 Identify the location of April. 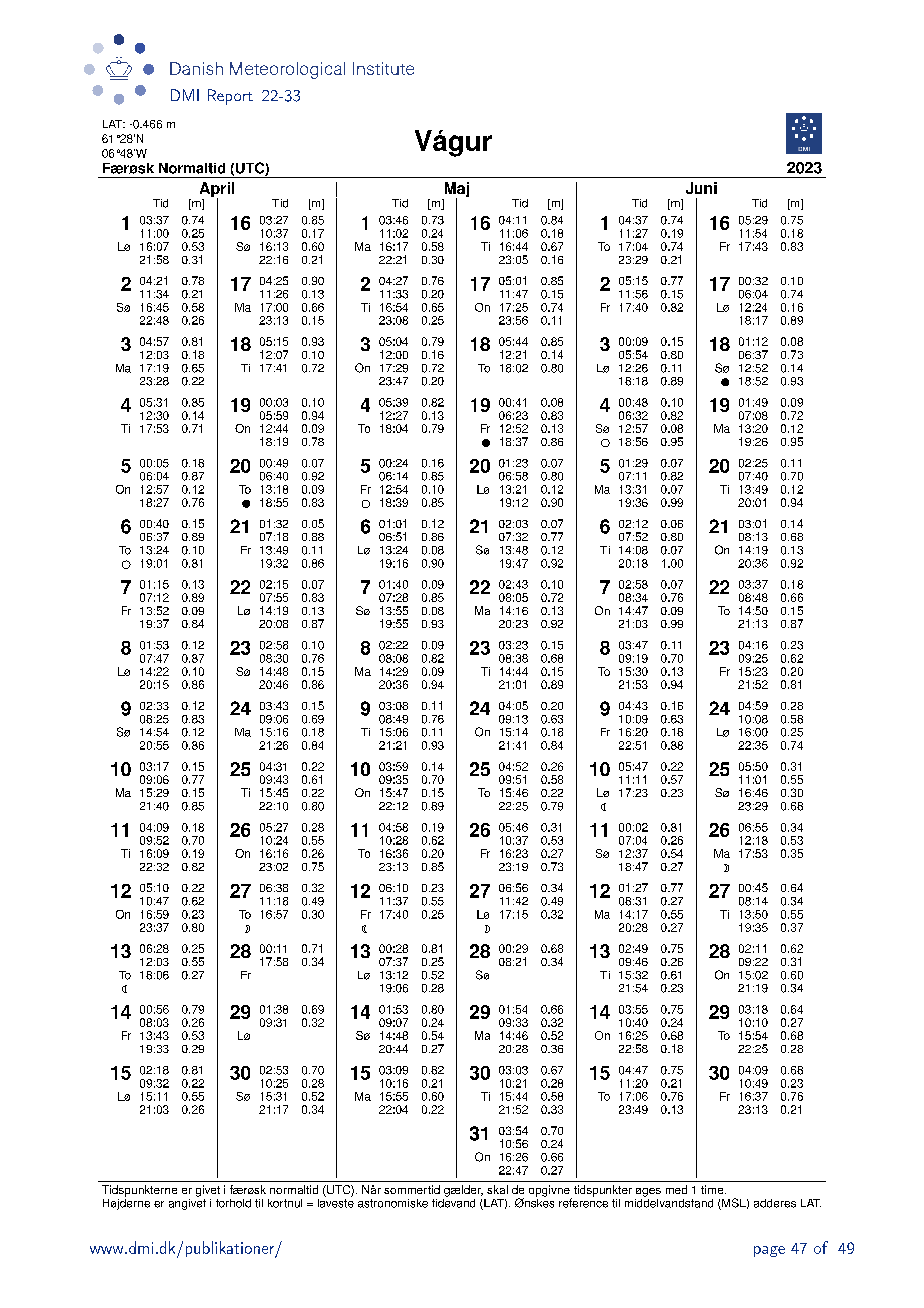
(217, 191).
